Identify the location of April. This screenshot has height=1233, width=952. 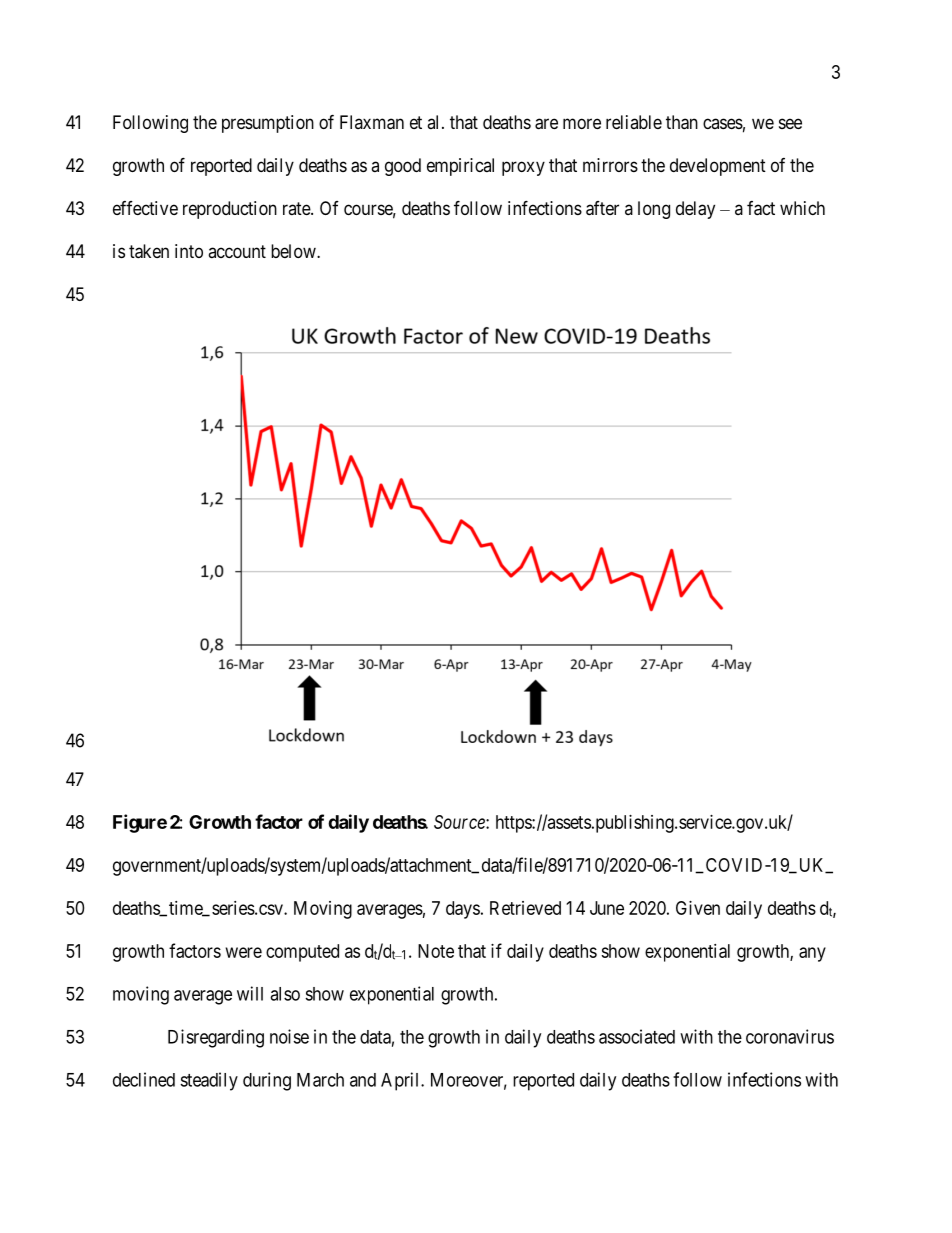
(401, 1081).
